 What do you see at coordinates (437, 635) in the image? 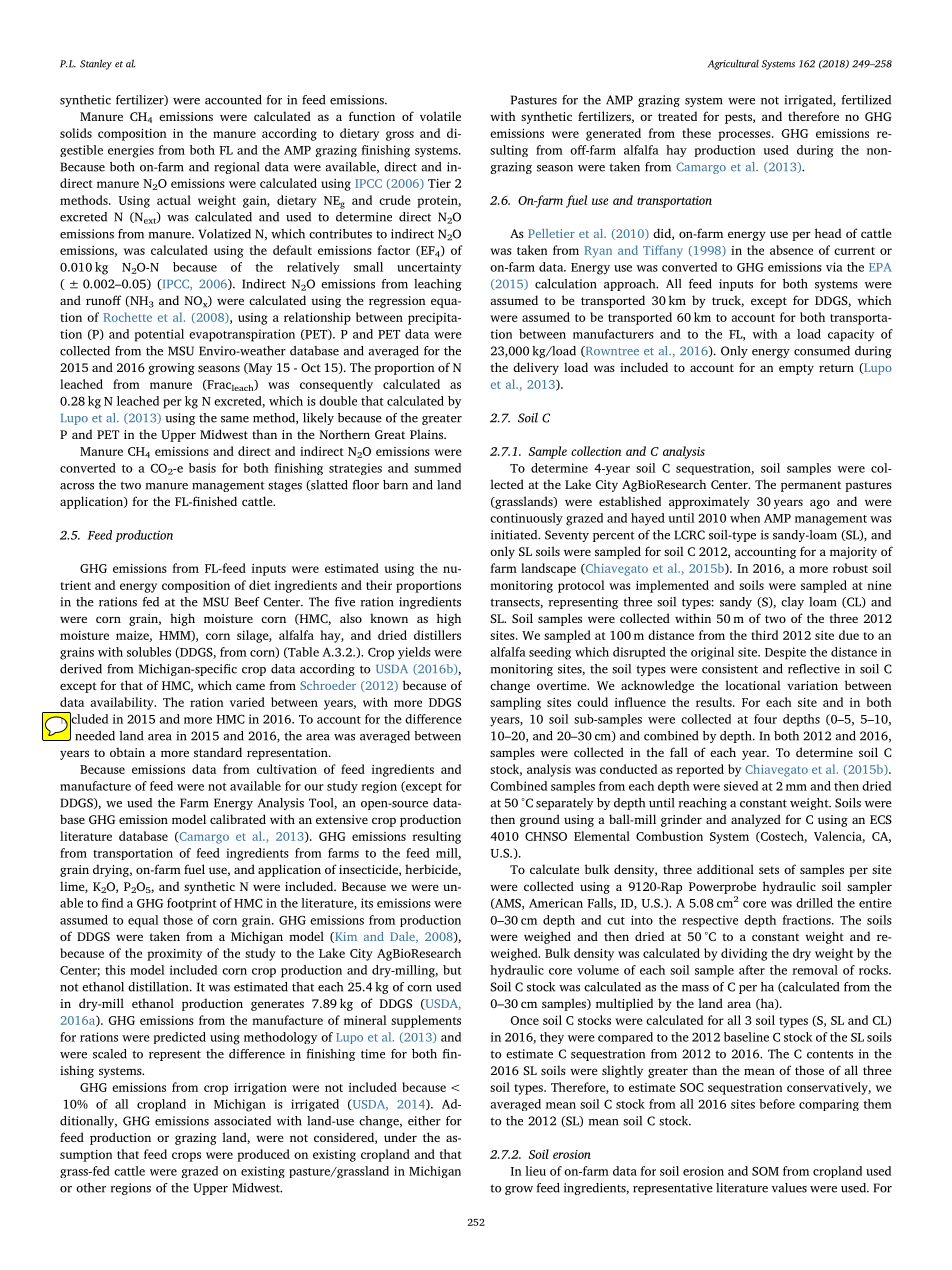
I see `distillers` at bounding box center [437, 635].
